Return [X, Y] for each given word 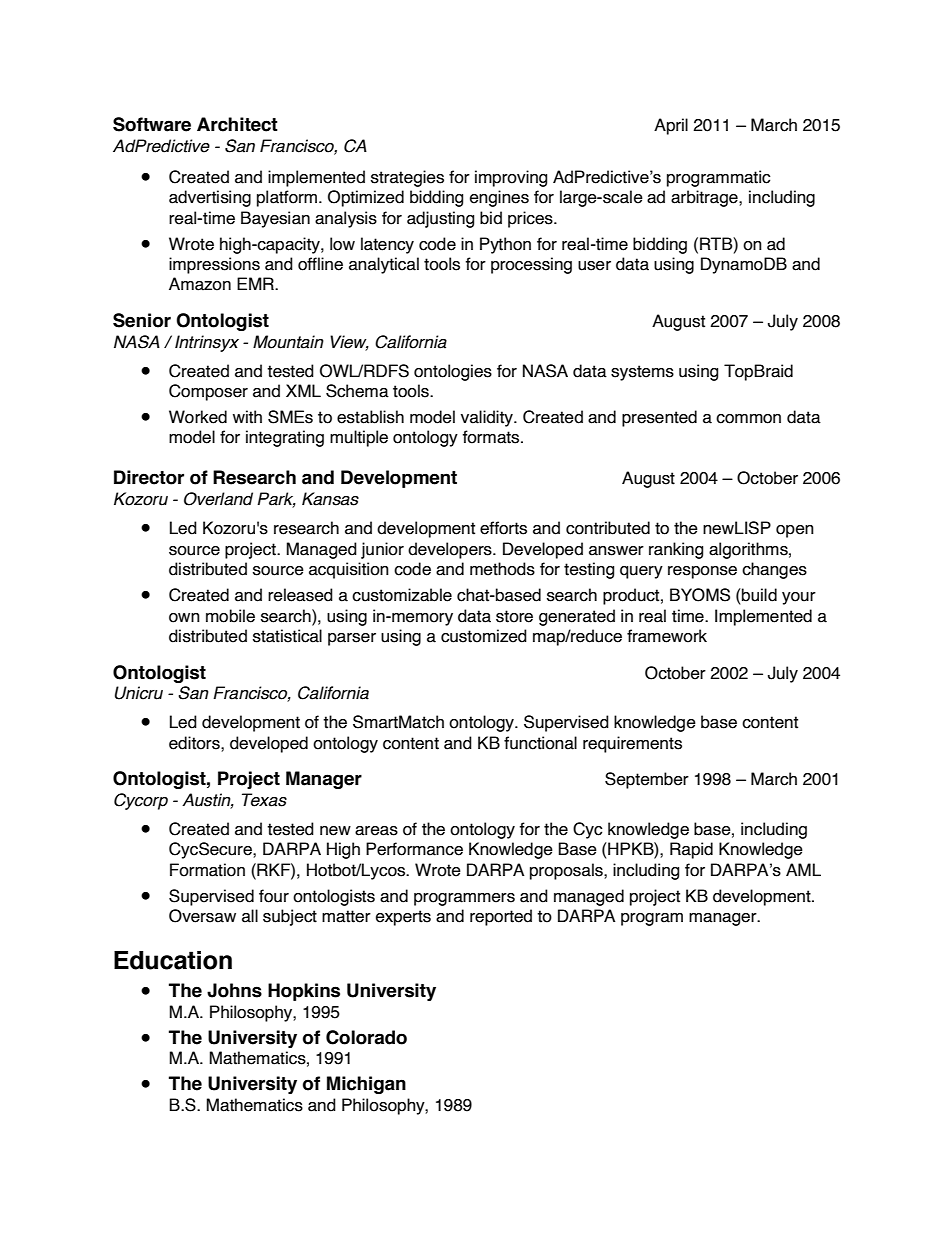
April [671, 126]
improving [511, 178]
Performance [414, 849]
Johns [234, 990]
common [748, 419]
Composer [208, 392]
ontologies [453, 372]
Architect [237, 124]
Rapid [691, 850]
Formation [207, 870]
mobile [230, 616]
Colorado [366, 1037]
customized [484, 636]
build [758, 595]
